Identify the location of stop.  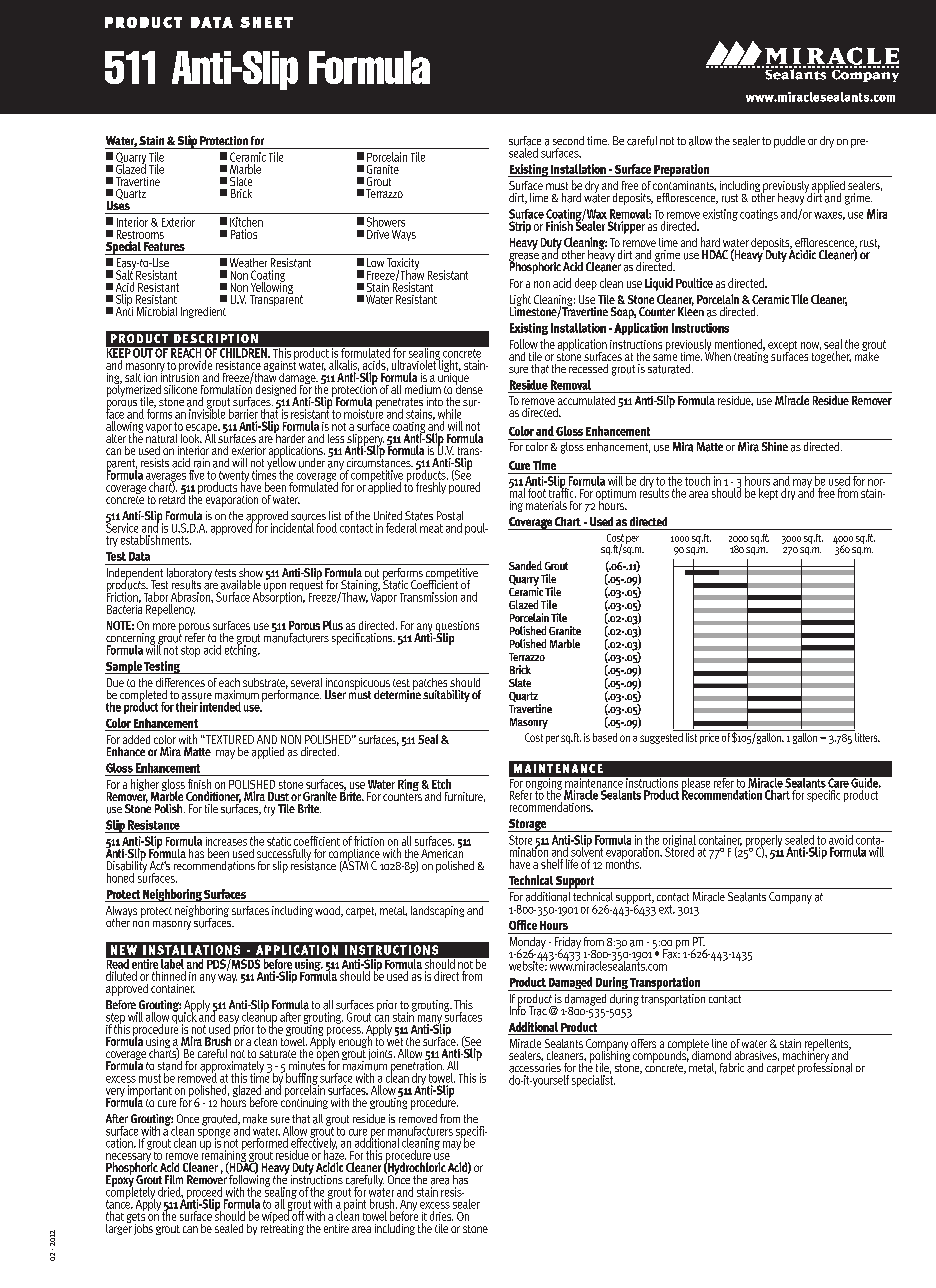
(190, 651).
